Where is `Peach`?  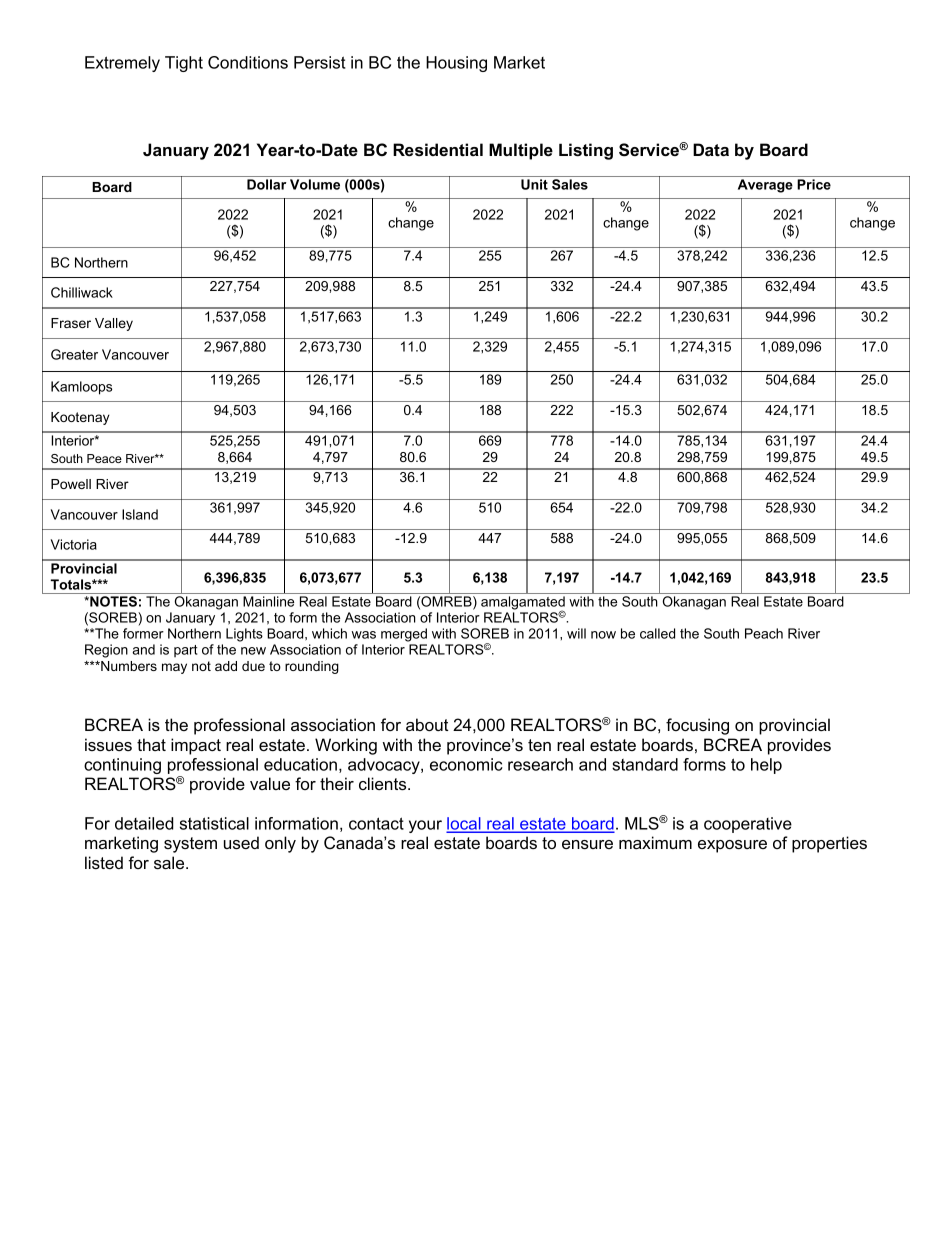
Peach is located at coordinates (764, 633).
